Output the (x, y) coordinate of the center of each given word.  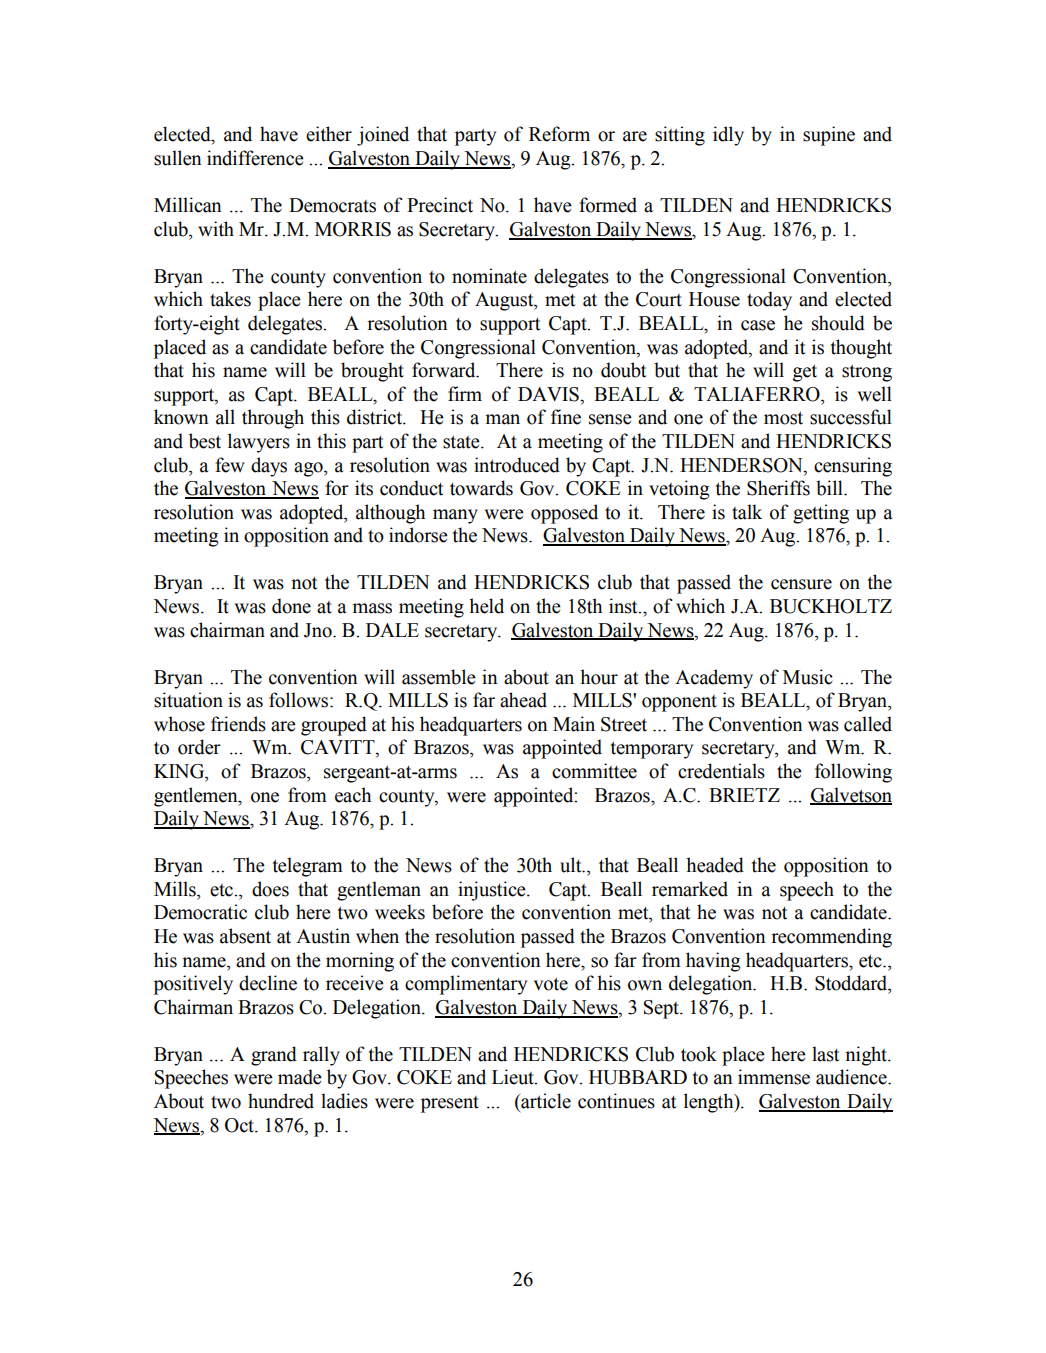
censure (801, 584)
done (291, 606)
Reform (559, 134)
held (486, 606)
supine (829, 136)
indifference (255, 158)
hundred (281, 1101)
